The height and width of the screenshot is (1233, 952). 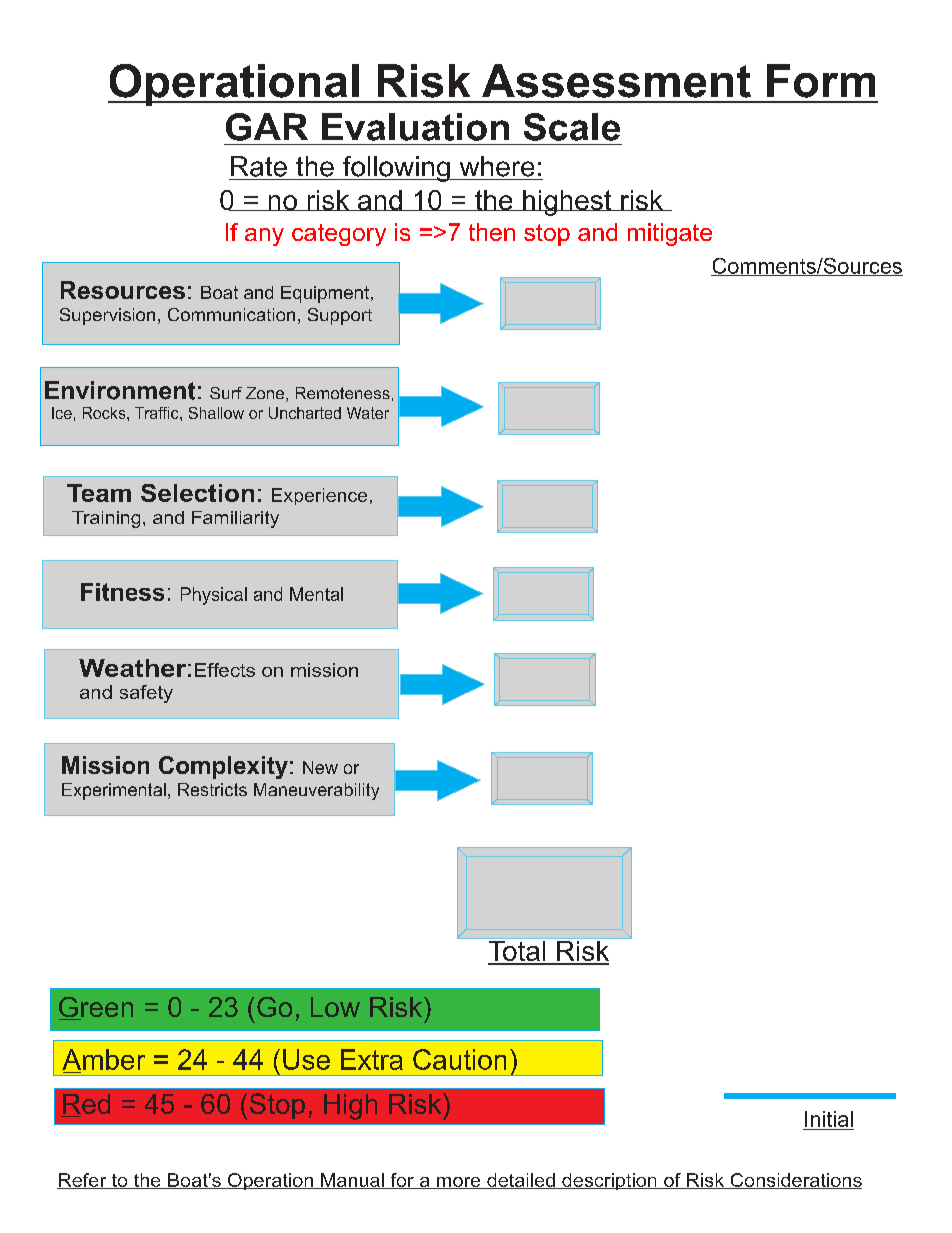 I want to click on Experience, so click(x=319, y=496).
